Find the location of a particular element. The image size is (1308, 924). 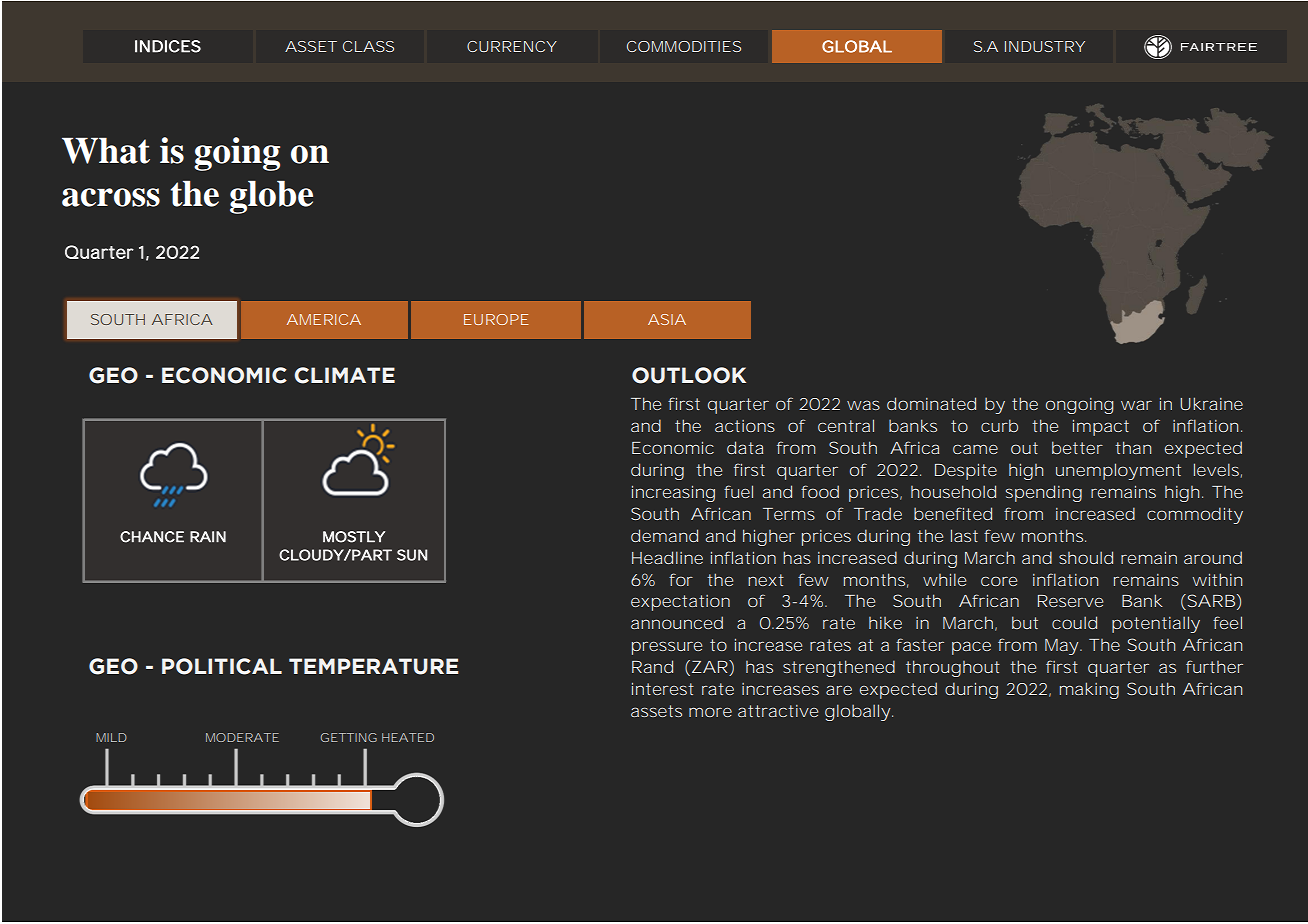

war is located at coordinates (1136, 405).
